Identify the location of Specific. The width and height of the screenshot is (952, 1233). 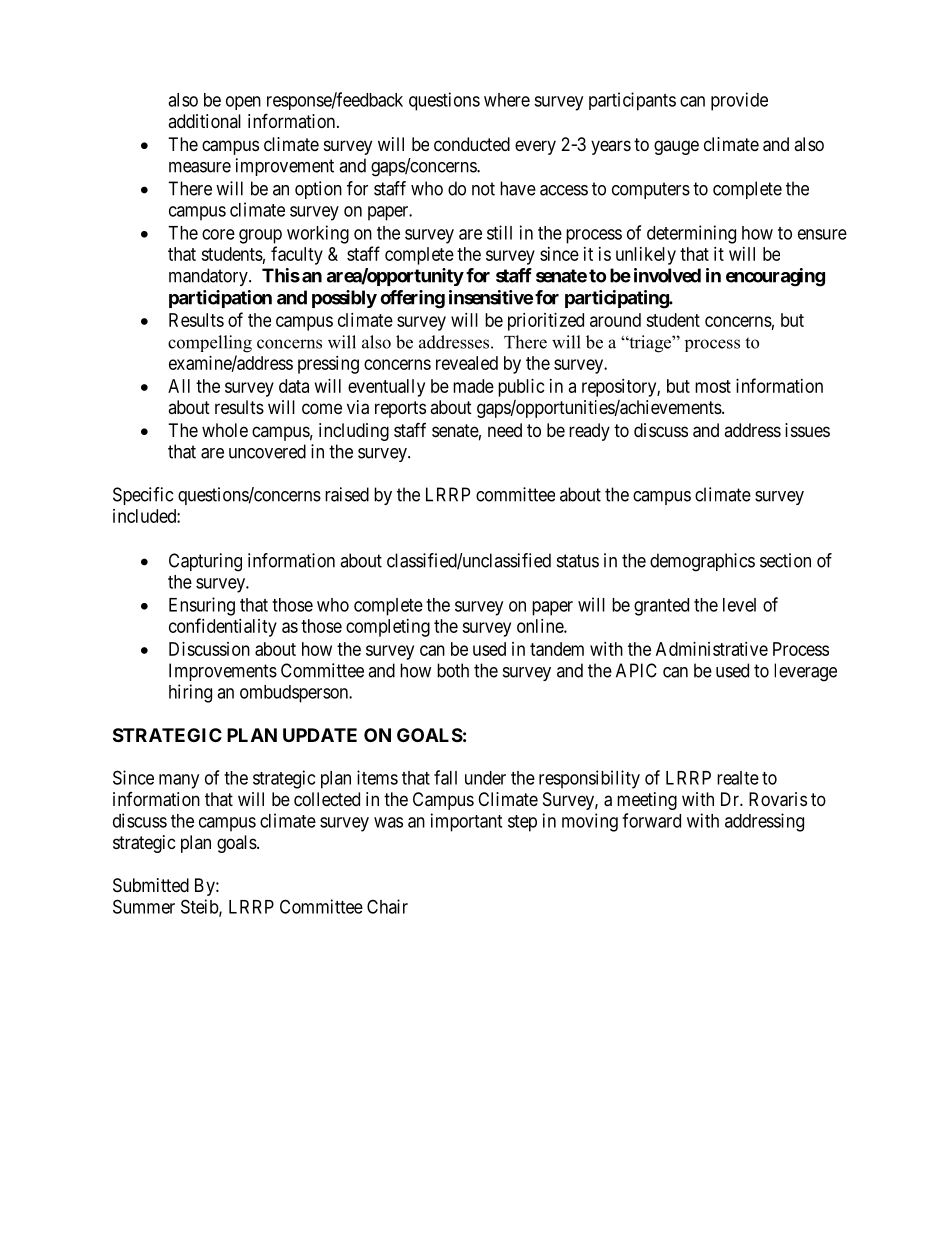
(143, 496).
